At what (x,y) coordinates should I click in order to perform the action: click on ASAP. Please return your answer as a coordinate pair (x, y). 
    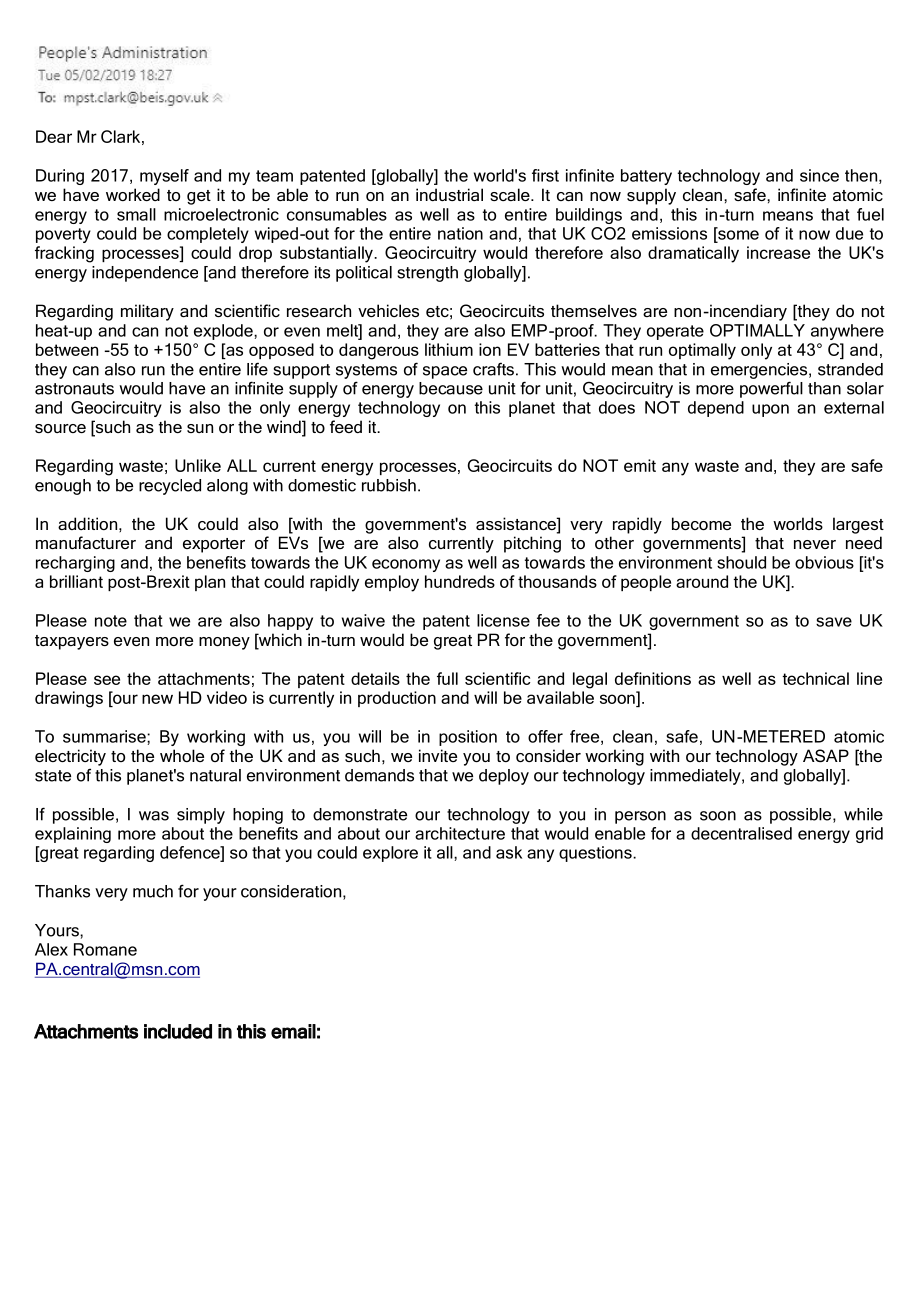
    Looking at the image, I should click on (826, 755).
